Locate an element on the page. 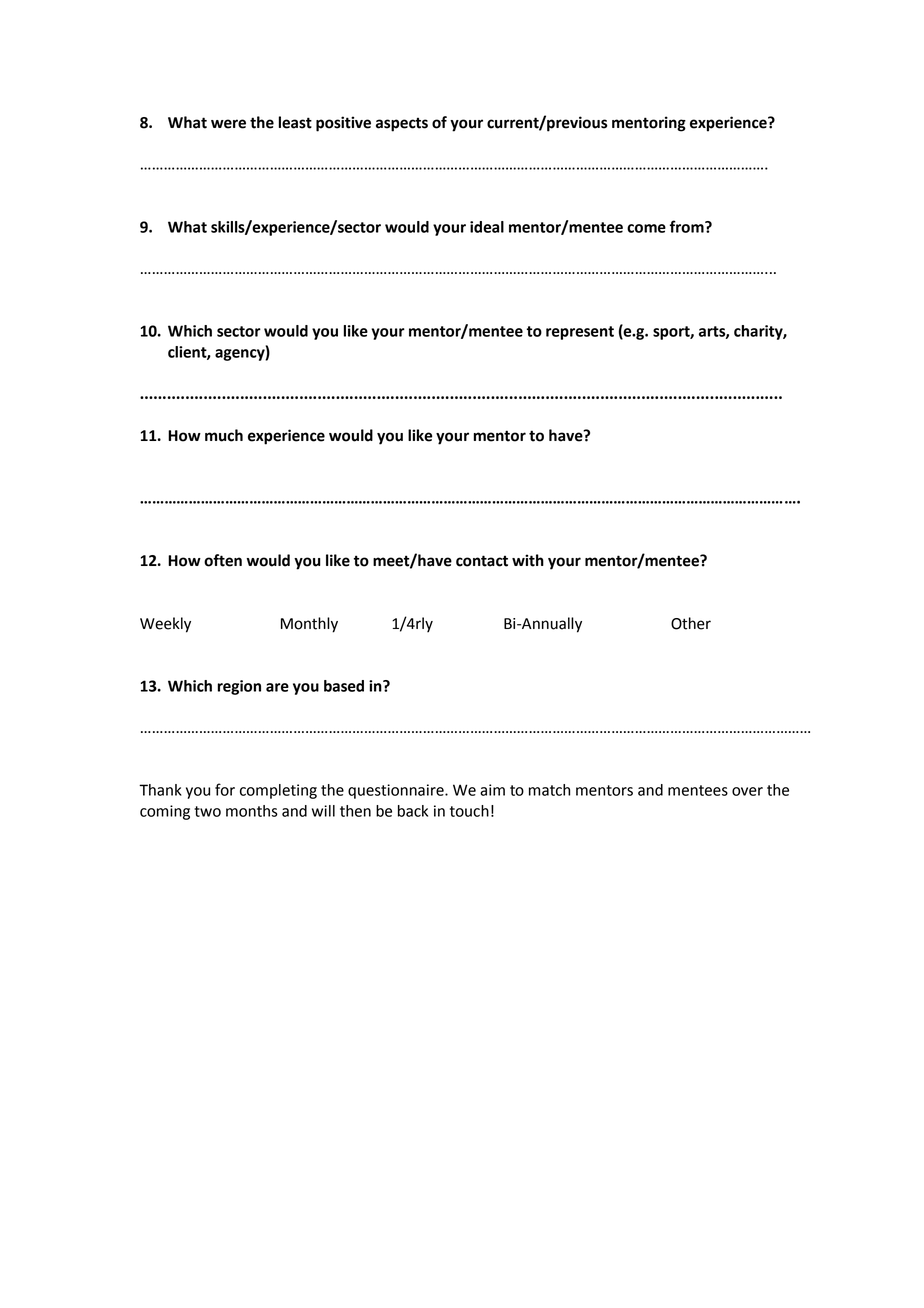  contact is located at coordinates (482, 561).
